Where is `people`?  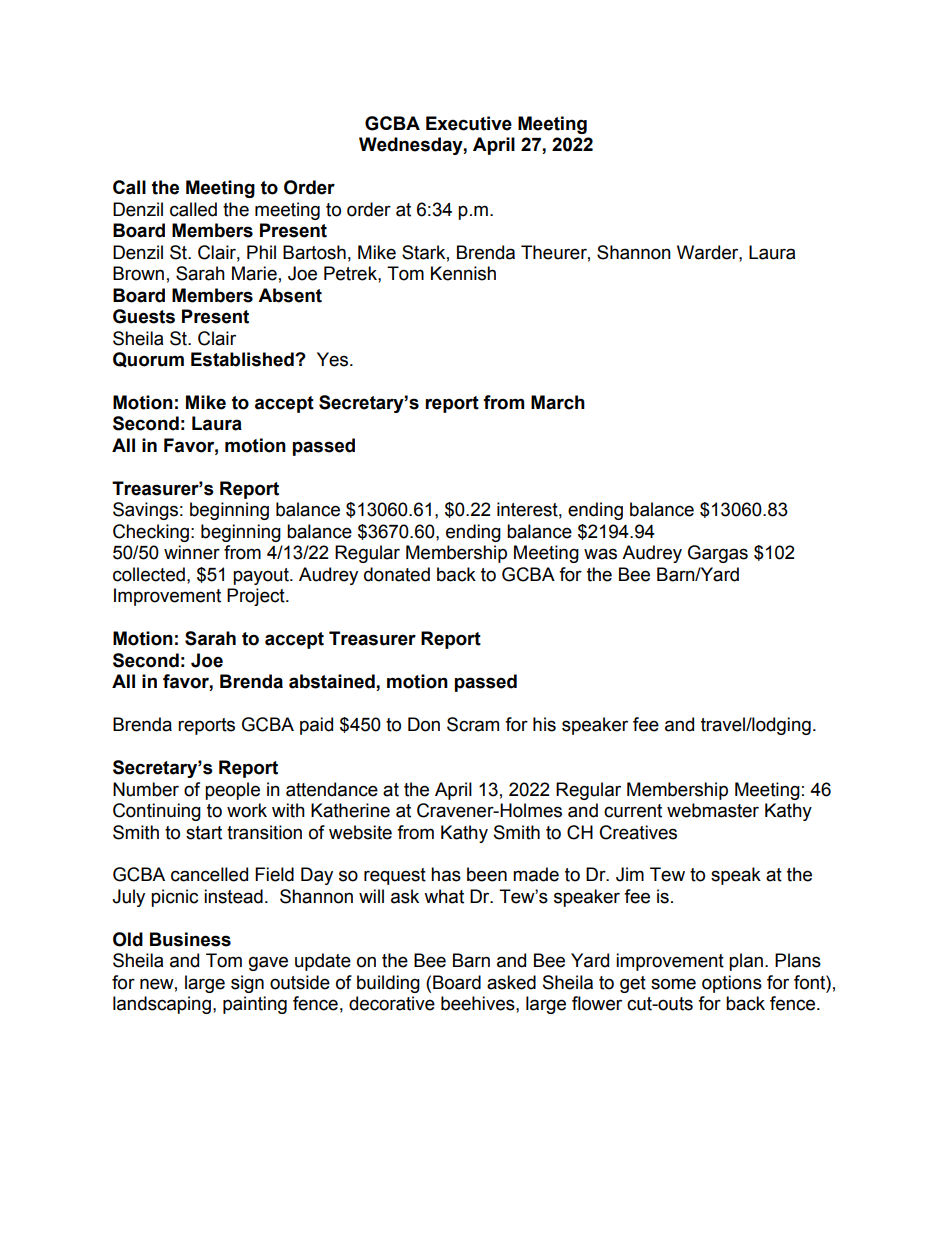
people is located at coordinates (232, 791).
